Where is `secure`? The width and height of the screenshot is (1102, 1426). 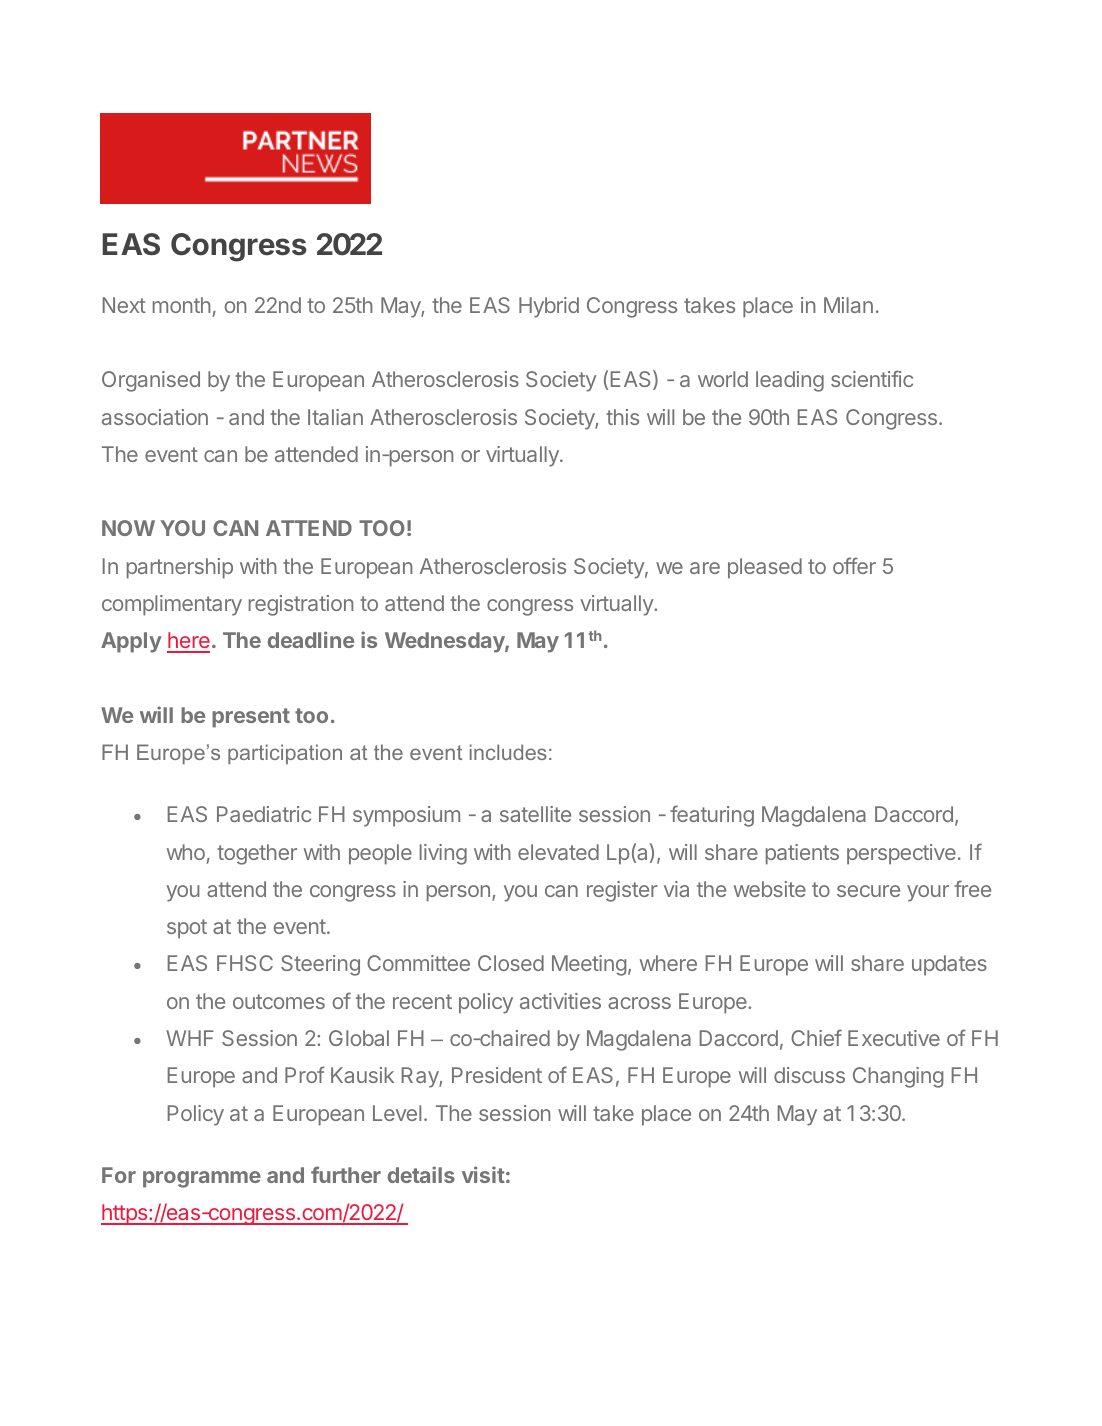
secure is located at coordinates (868, 891).
